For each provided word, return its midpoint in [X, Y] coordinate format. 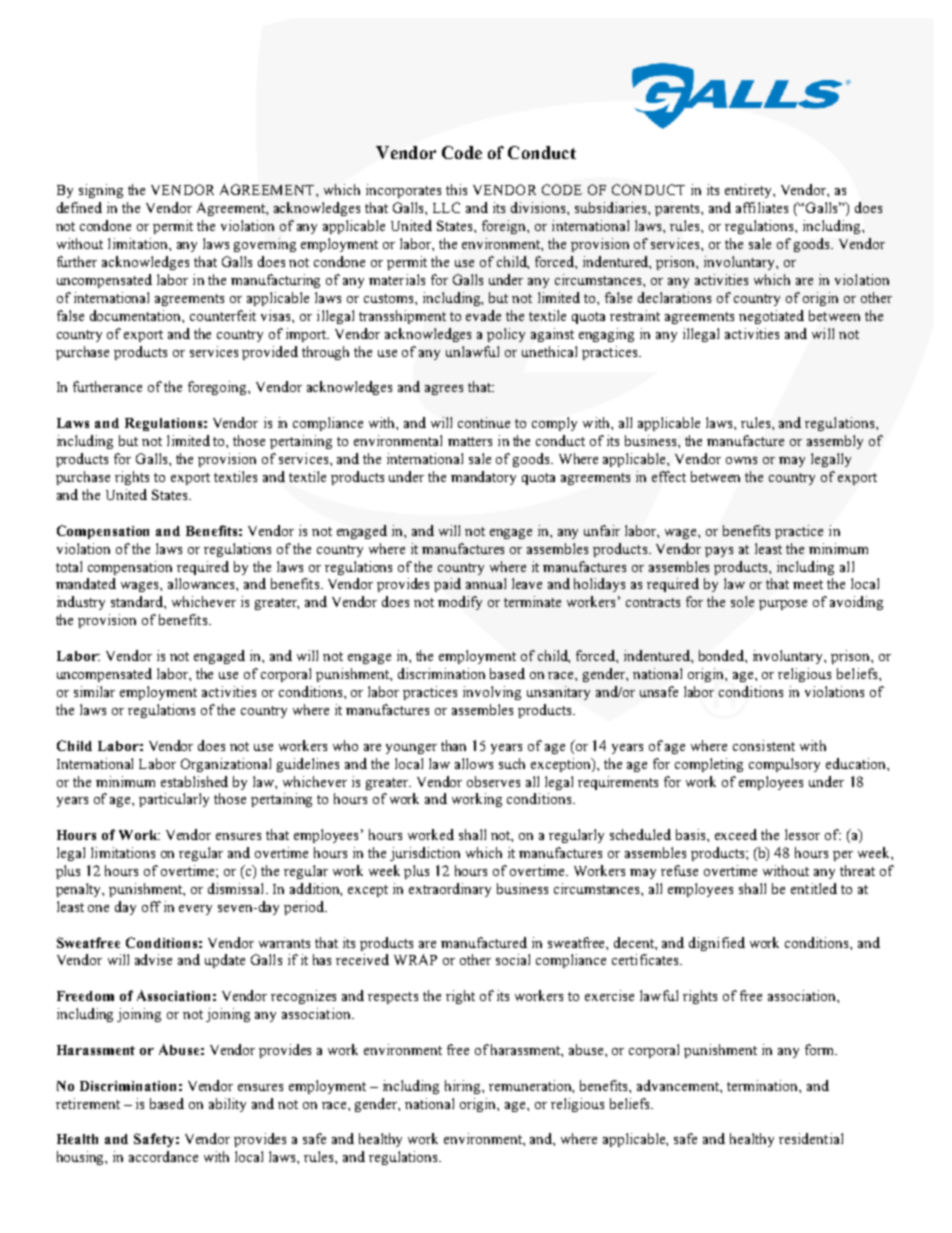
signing [101, 191]
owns [741, 460]
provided [270, 353]
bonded [722, 655]
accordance [163, 1156]
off [151, 906]
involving [492, 693]
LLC [446, 207]
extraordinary [450, 890]
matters [470, 441]
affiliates [762, 207]
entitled [814, 888]
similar [94, 691]
